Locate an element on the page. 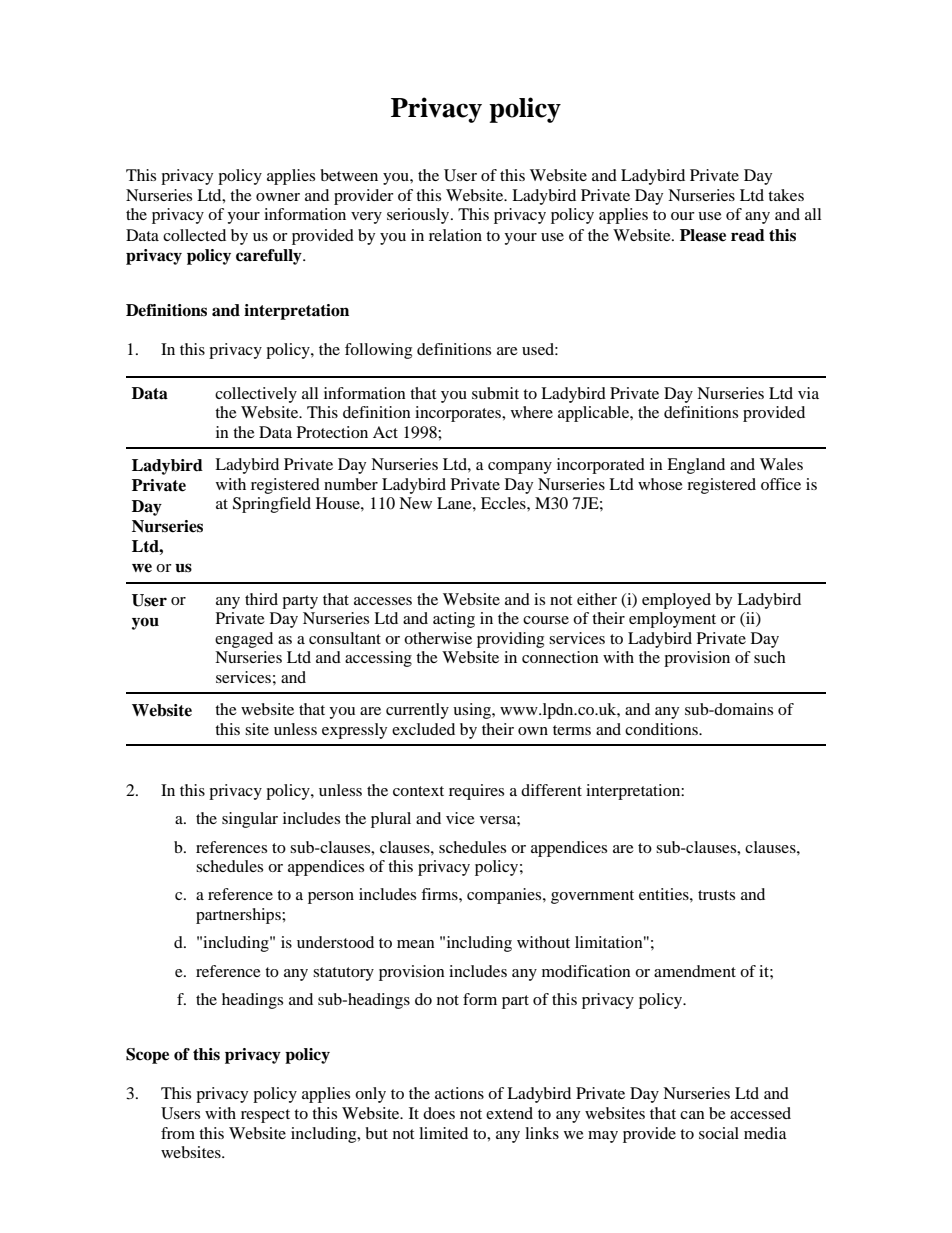 Image resolution: width=952 pixels, height=1233 pixels. office is located at coordinates (781, 484).
